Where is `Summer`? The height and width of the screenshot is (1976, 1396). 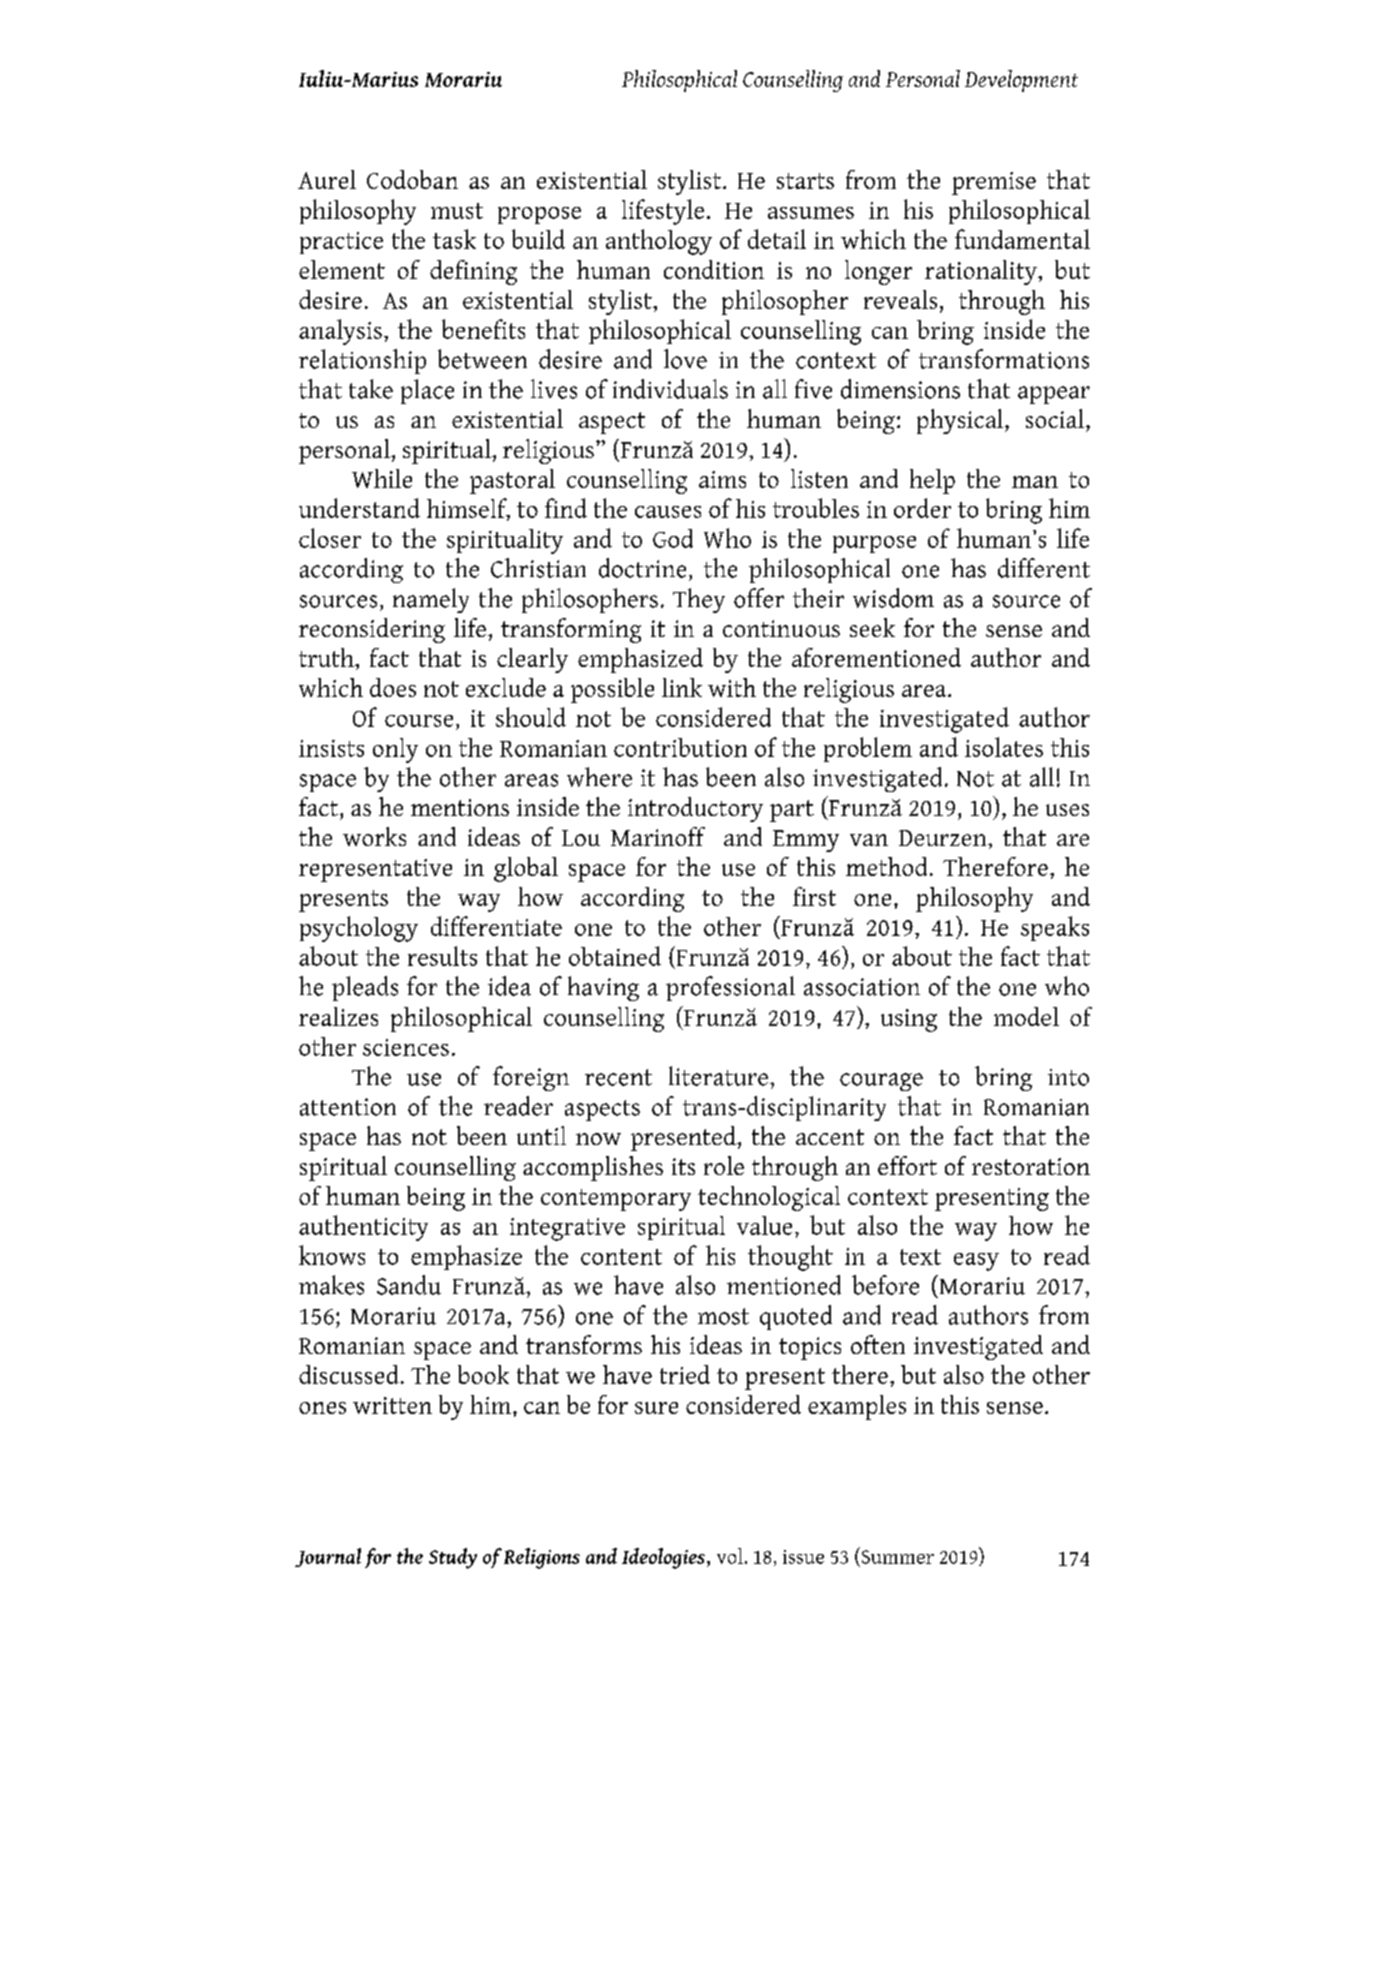 Summer is located at coordinates (898, 1557).
